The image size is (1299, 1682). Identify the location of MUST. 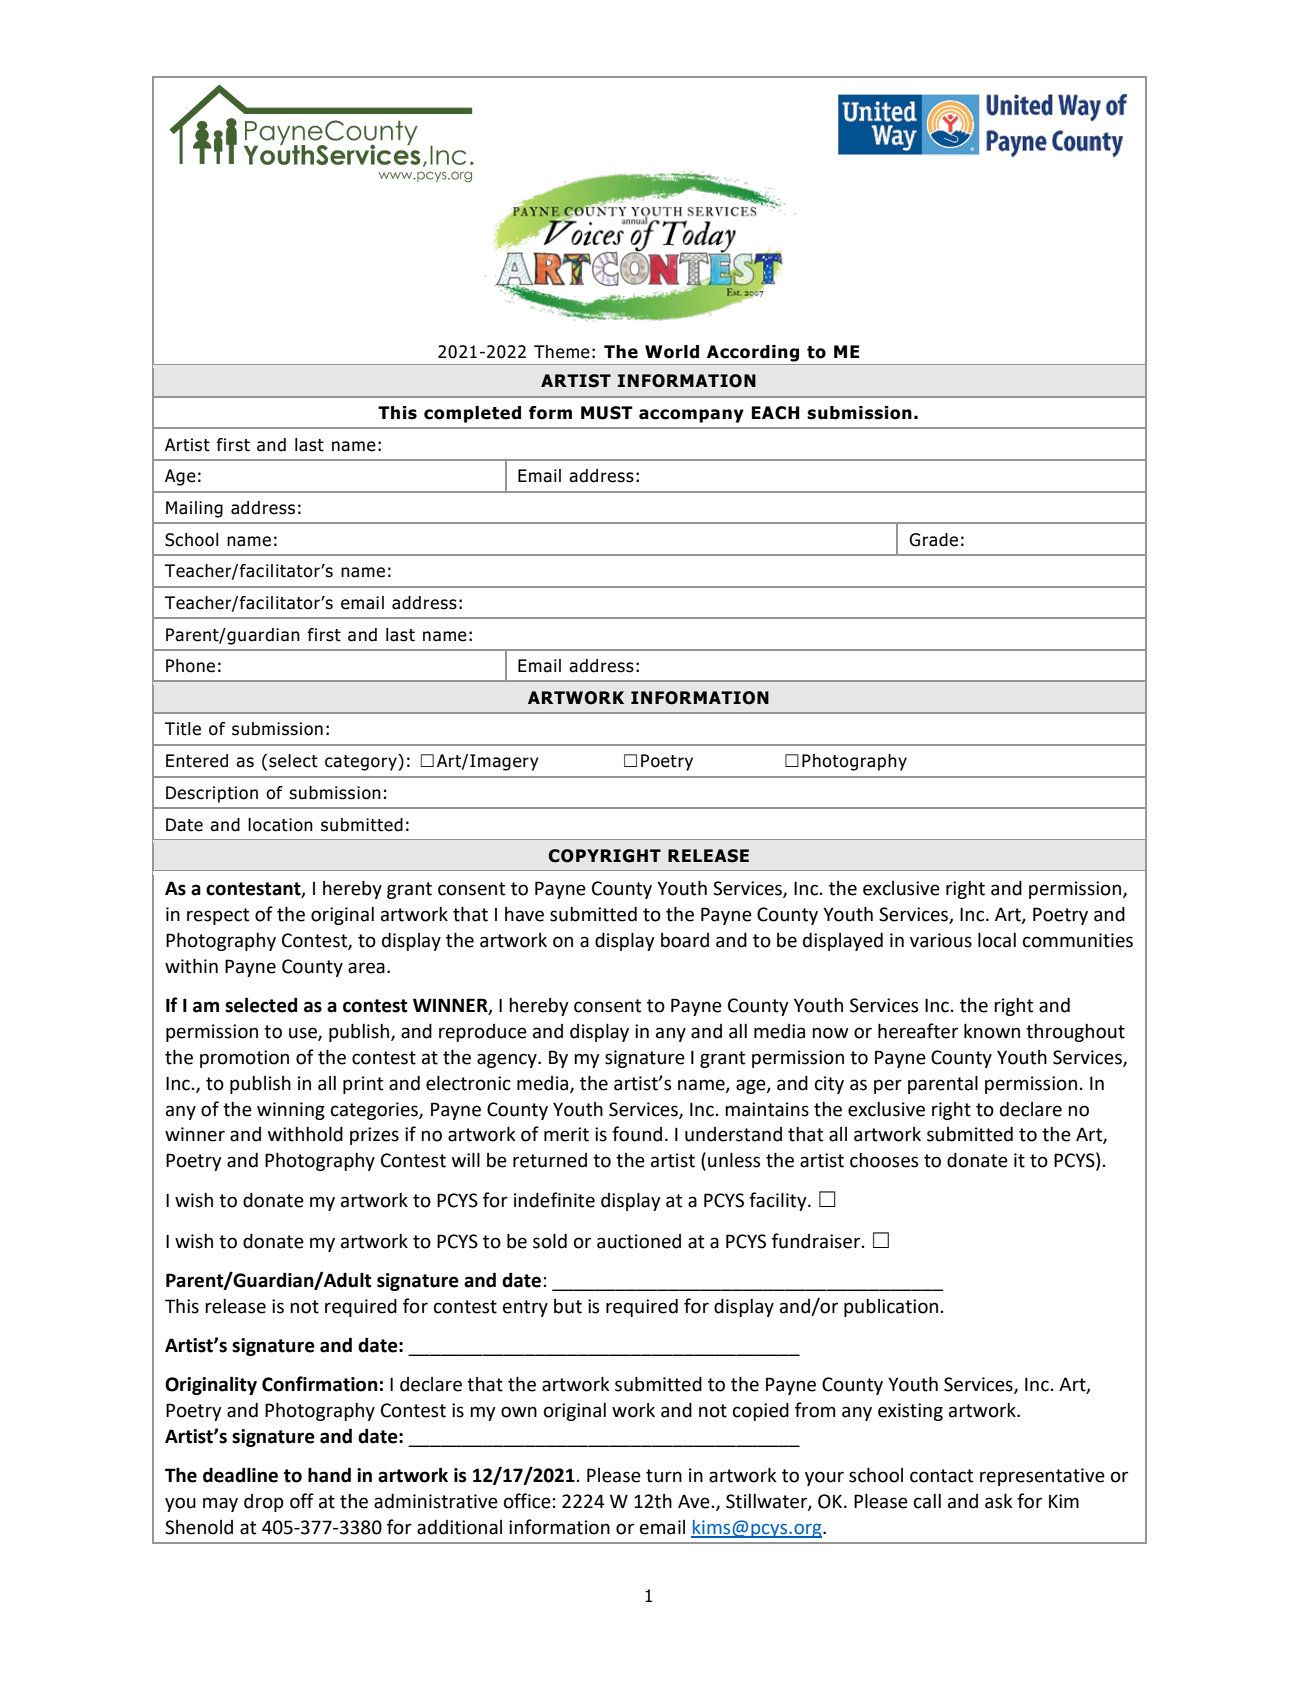
(607, 413).
